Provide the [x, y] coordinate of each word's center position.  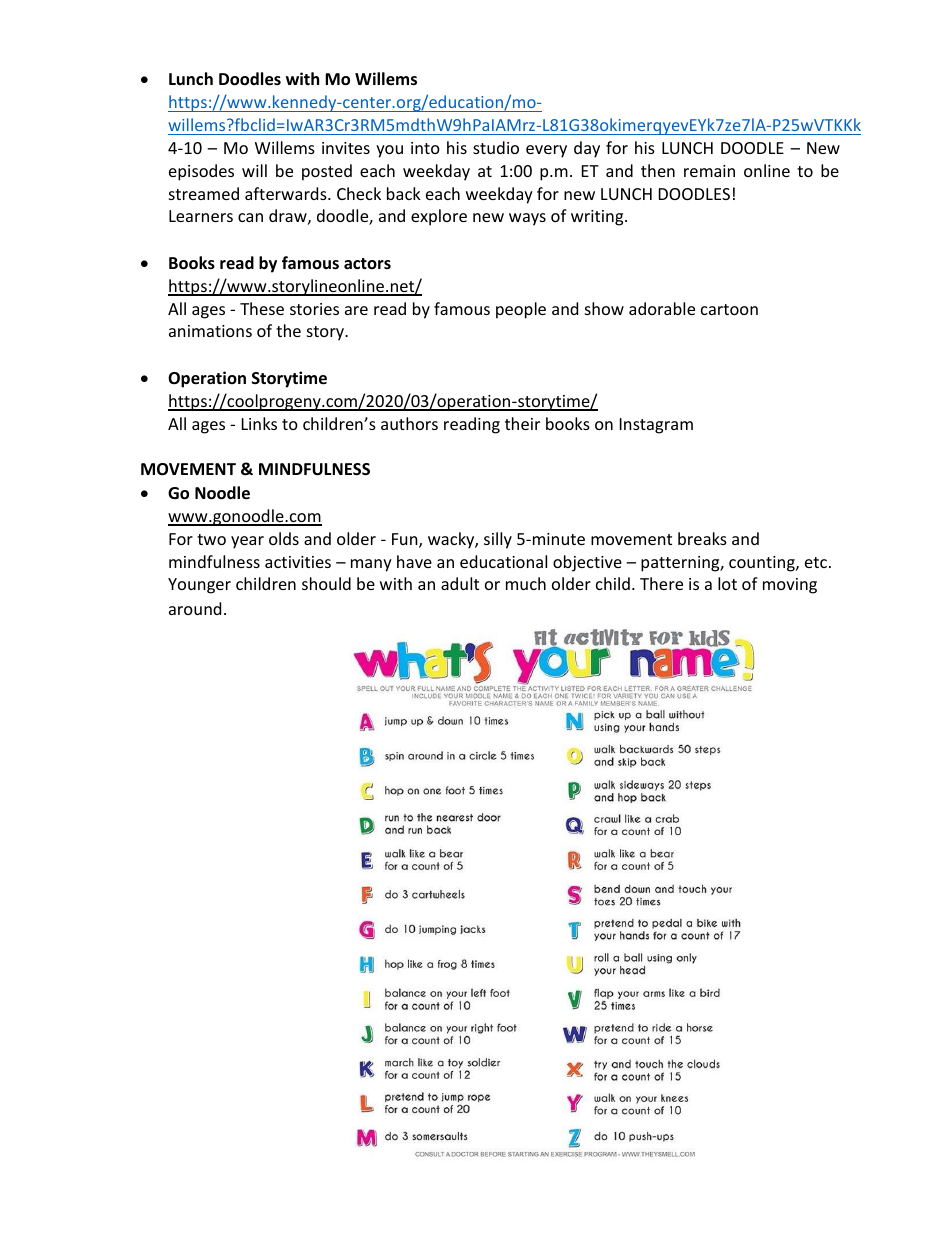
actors [367, 263]
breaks [702, 538]
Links [259, 423]
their [522, 423]
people [521, 310]
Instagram [656, 426]
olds [284, 538]
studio [496, 147]
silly [498, 540]
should [326, 583]
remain [709, 171]
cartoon [729, 309]
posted [327, 172]
